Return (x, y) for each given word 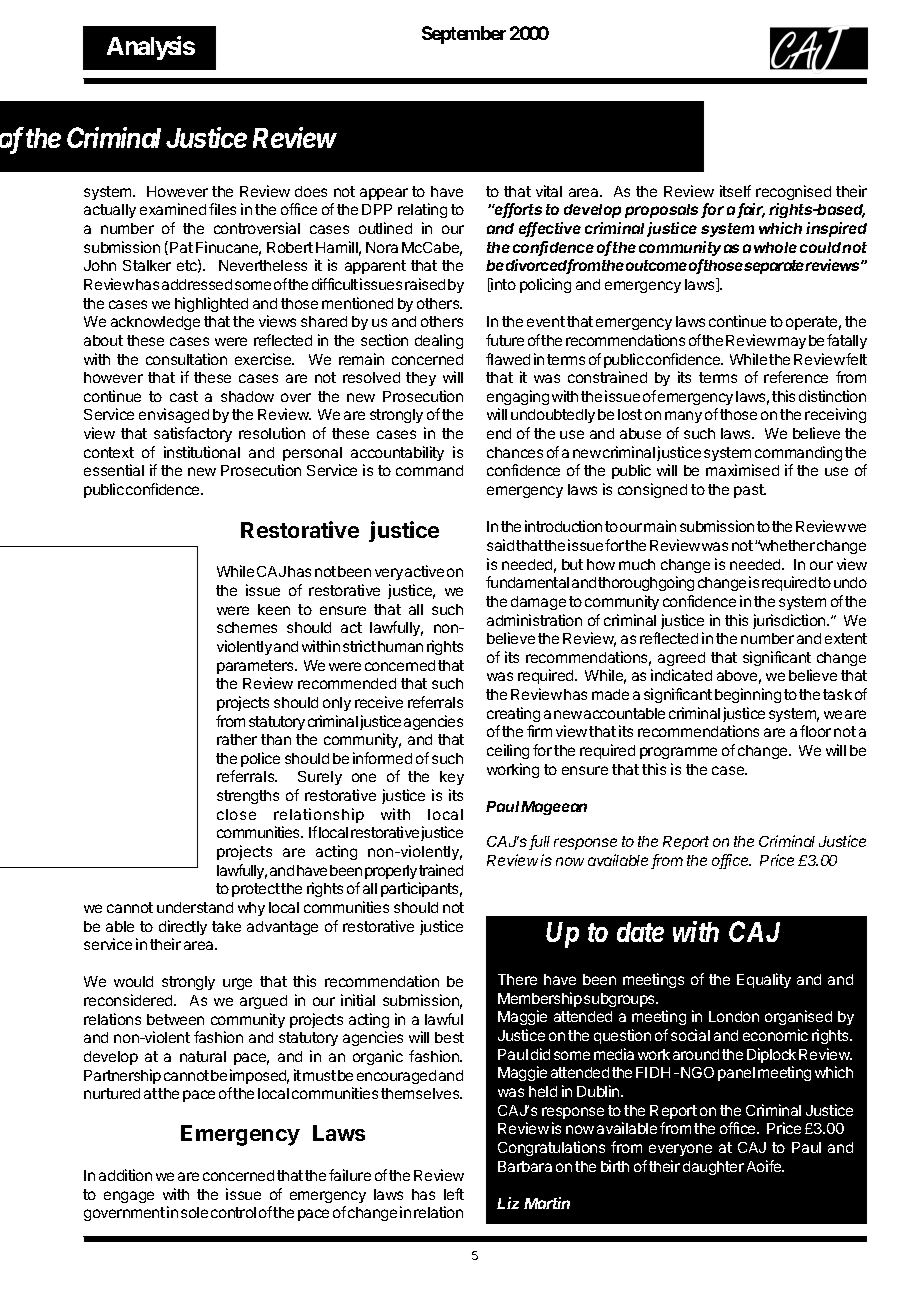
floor (815, 731)
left (454, 1194)
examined (173, 209)
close (236, 814)
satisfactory (193, 434)
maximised (742, 470)
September (464, 35)
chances (515, 452)
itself (735, 191)
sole (194, 1212)
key (452, 778)
